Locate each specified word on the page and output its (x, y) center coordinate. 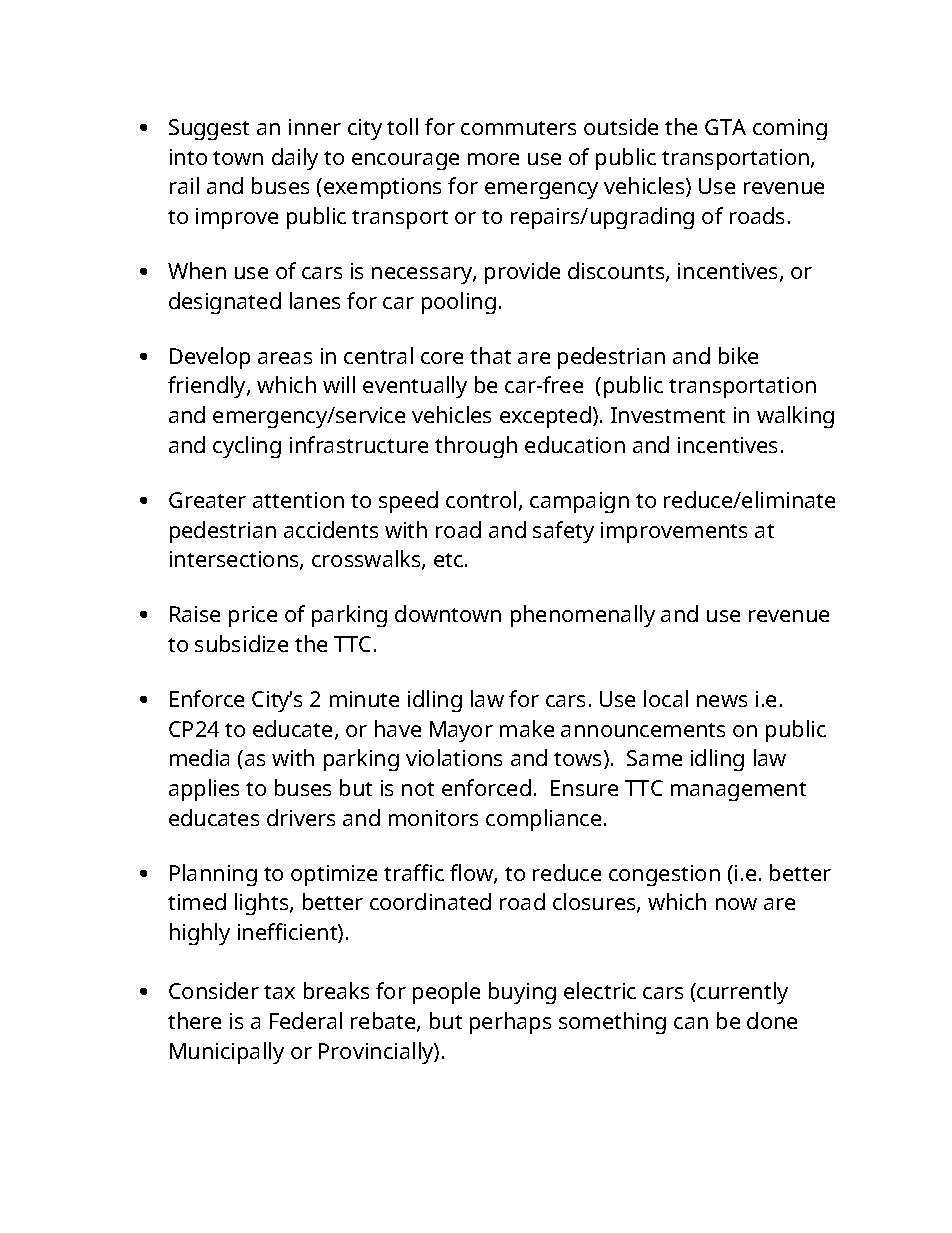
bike (738, 355)
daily (295, 159)
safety (563, 532)
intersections (235, 560)
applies (204, 790)
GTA (725, 127)
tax (279, 992)
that (490, 355)
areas (285, 358)
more (493, 159)
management (738, 791)
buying (522, 993)
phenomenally (583, 616)
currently (742, 993)
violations (454, 757)
